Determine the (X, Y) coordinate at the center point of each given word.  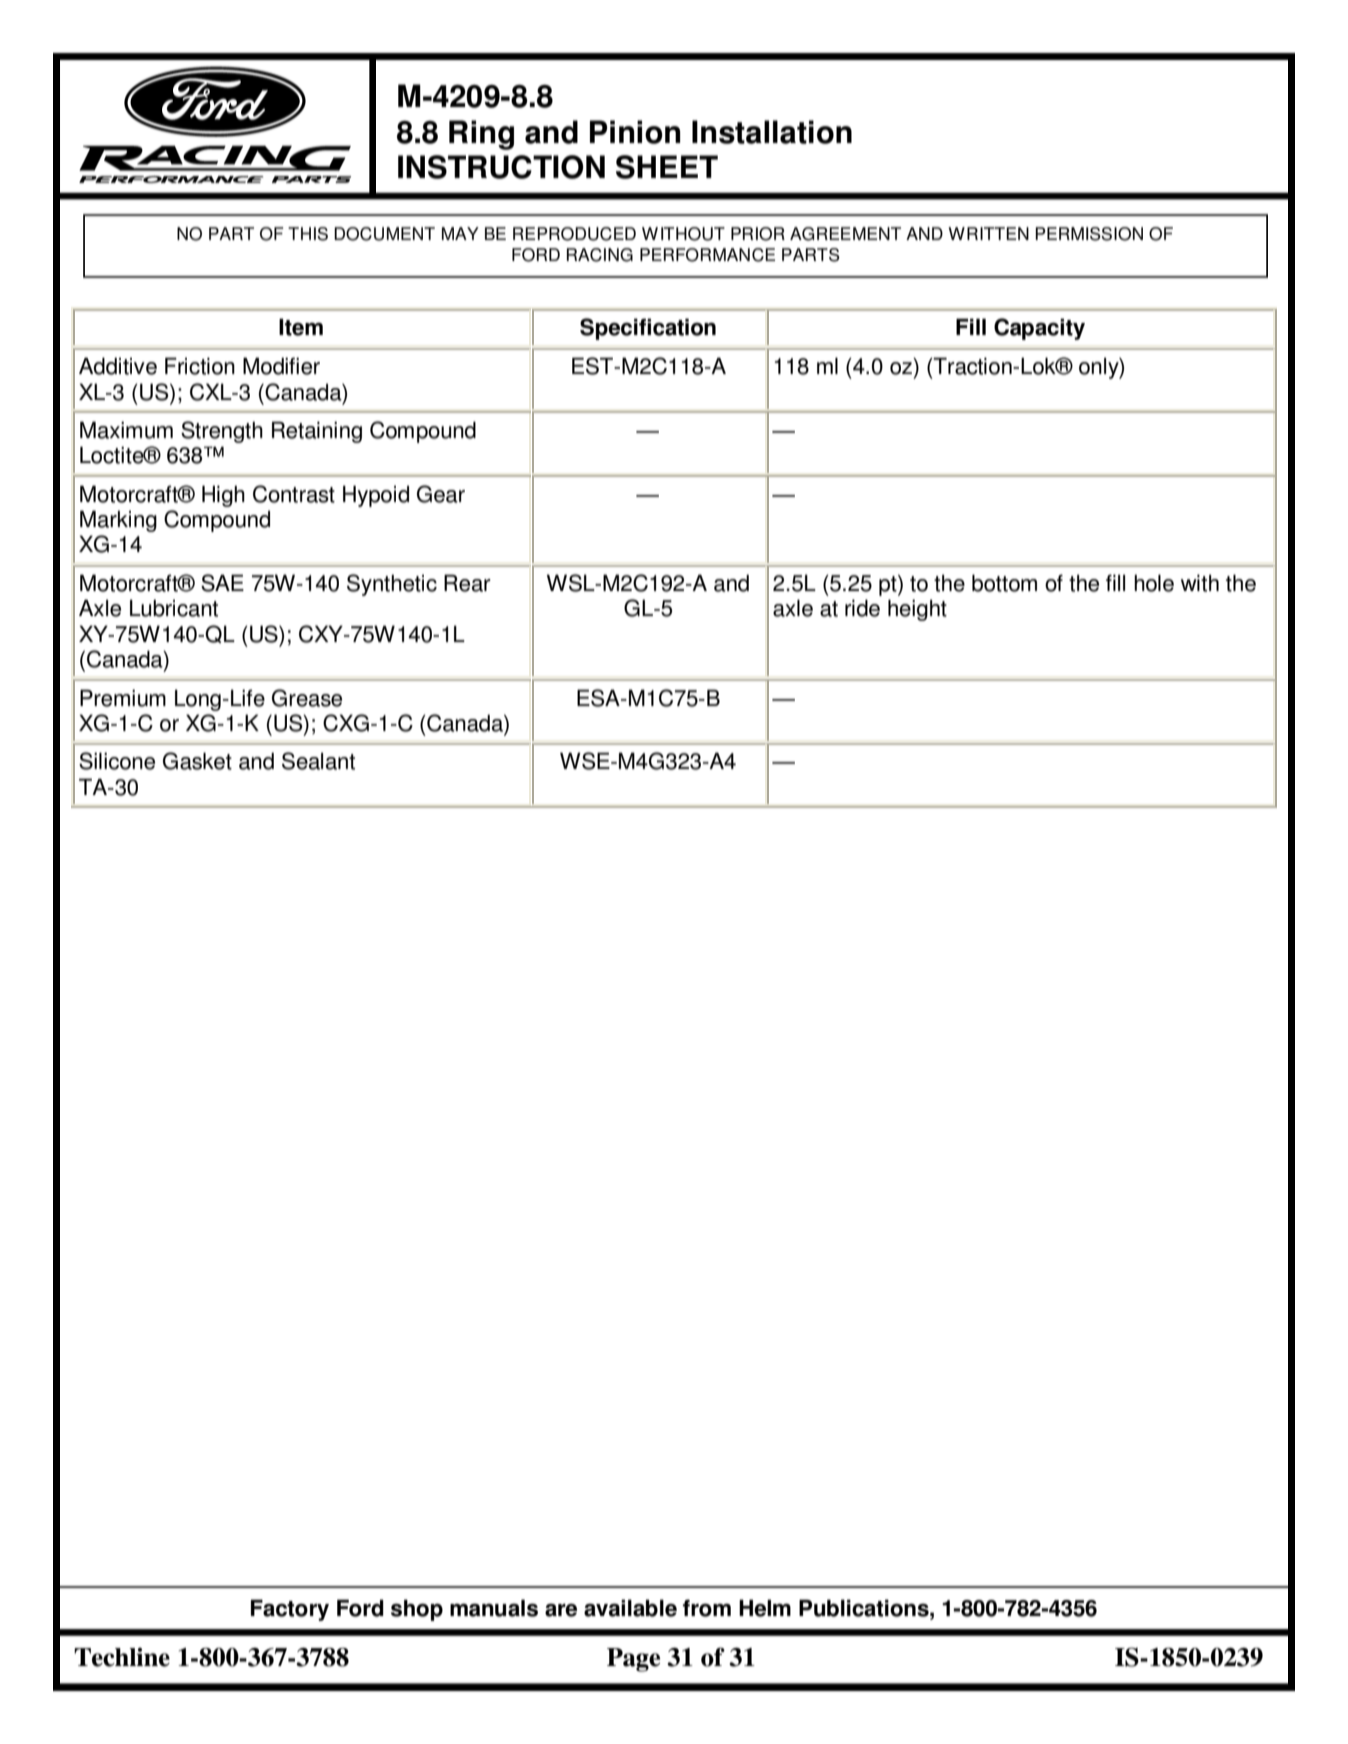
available (630, 1608)
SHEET (667, 167)
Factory (290, 1610)
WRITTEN (988, 233)
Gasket (197, 761)
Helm (765, 1608)
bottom (1004, 583)
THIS (308, 234)
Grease (307, 698)
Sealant (318, 761)
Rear (467, 583)
